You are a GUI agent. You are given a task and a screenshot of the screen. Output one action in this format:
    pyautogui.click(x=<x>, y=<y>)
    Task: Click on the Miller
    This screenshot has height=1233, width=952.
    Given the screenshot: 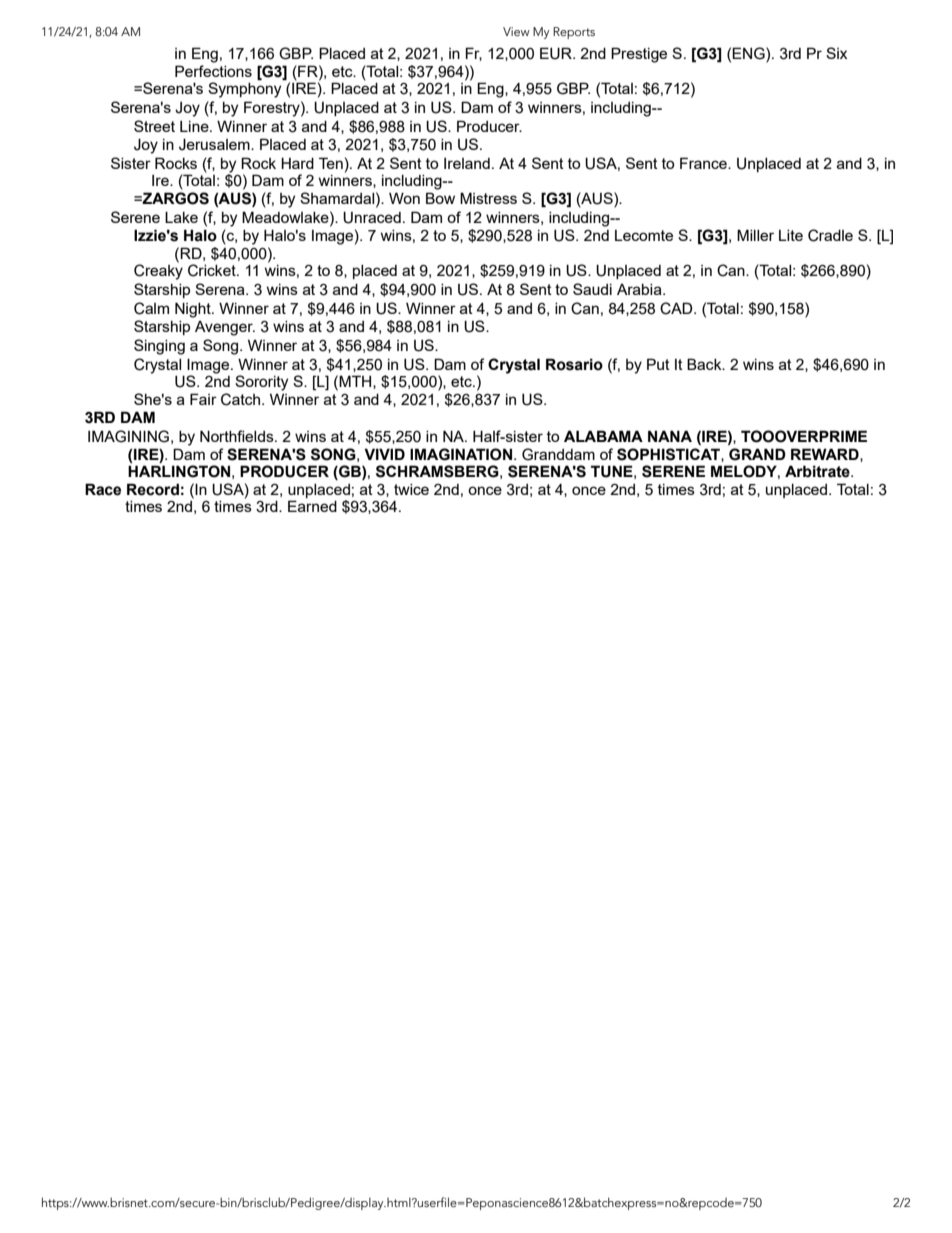 What is the action you would take?
    pyautogui.click(x=755, y=235)
